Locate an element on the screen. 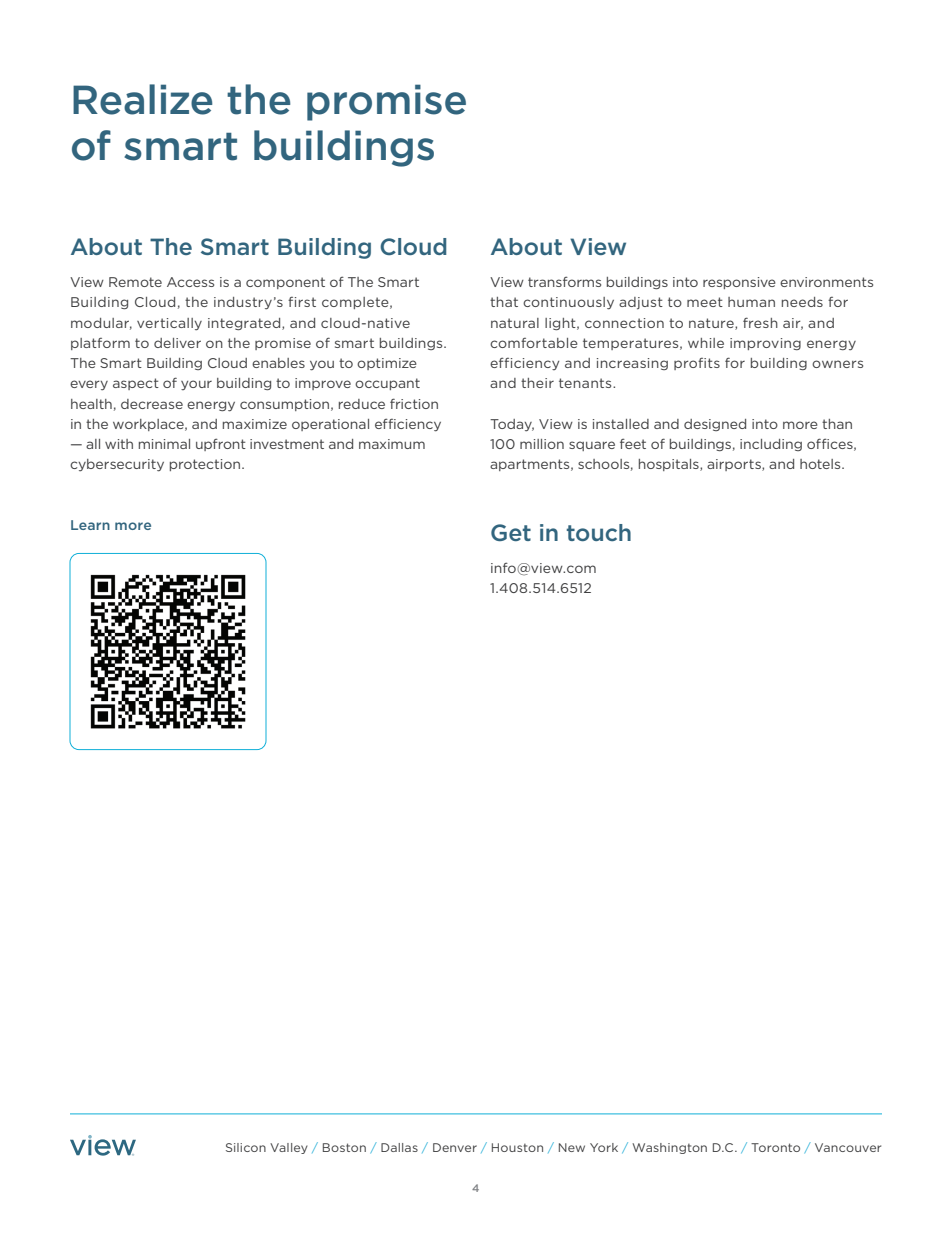 The width and height of the screenshot is (952, 1233). Silicon is located at coordinates (246, 1147).
